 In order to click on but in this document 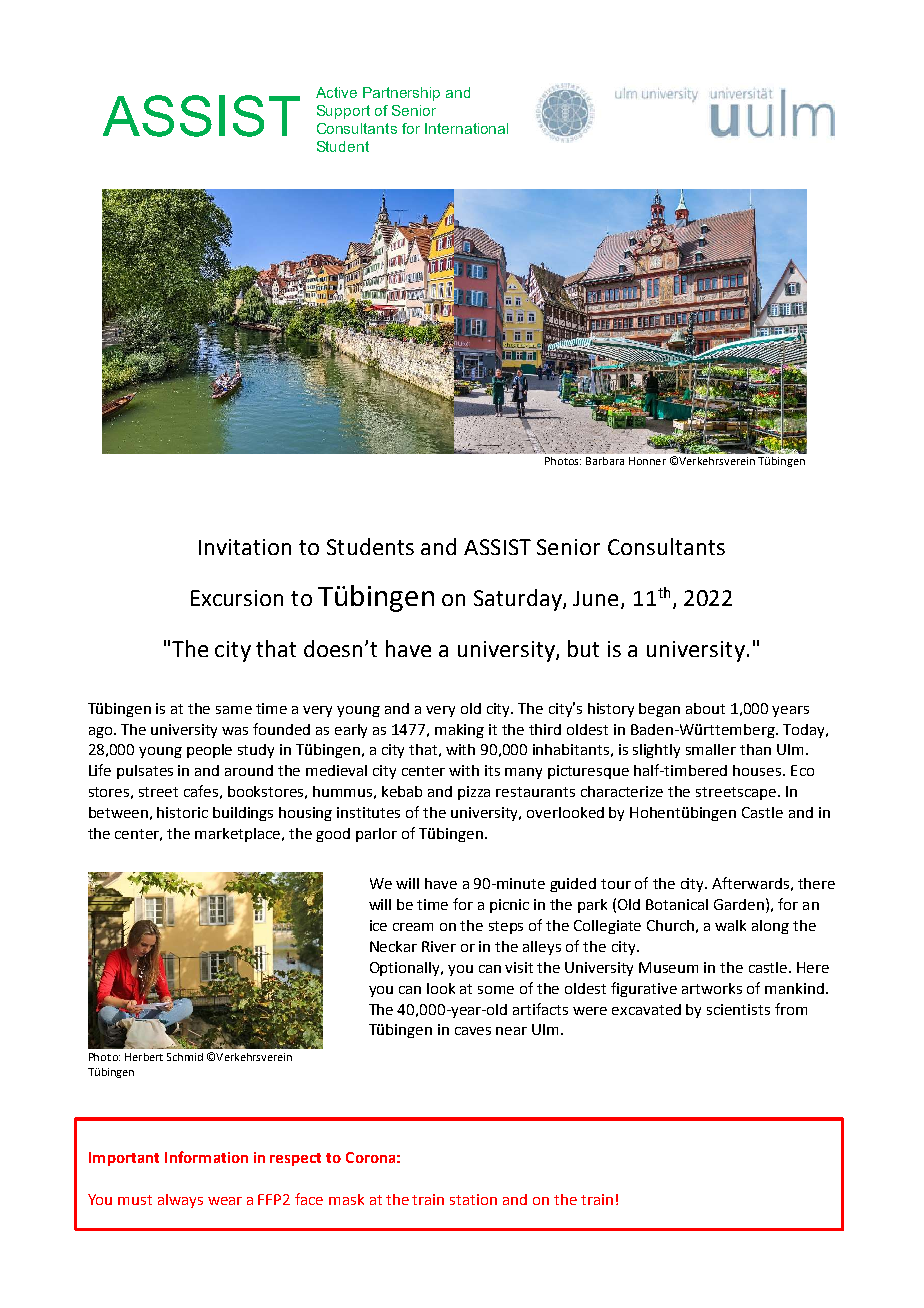, I will do `click(583, 648)`.
